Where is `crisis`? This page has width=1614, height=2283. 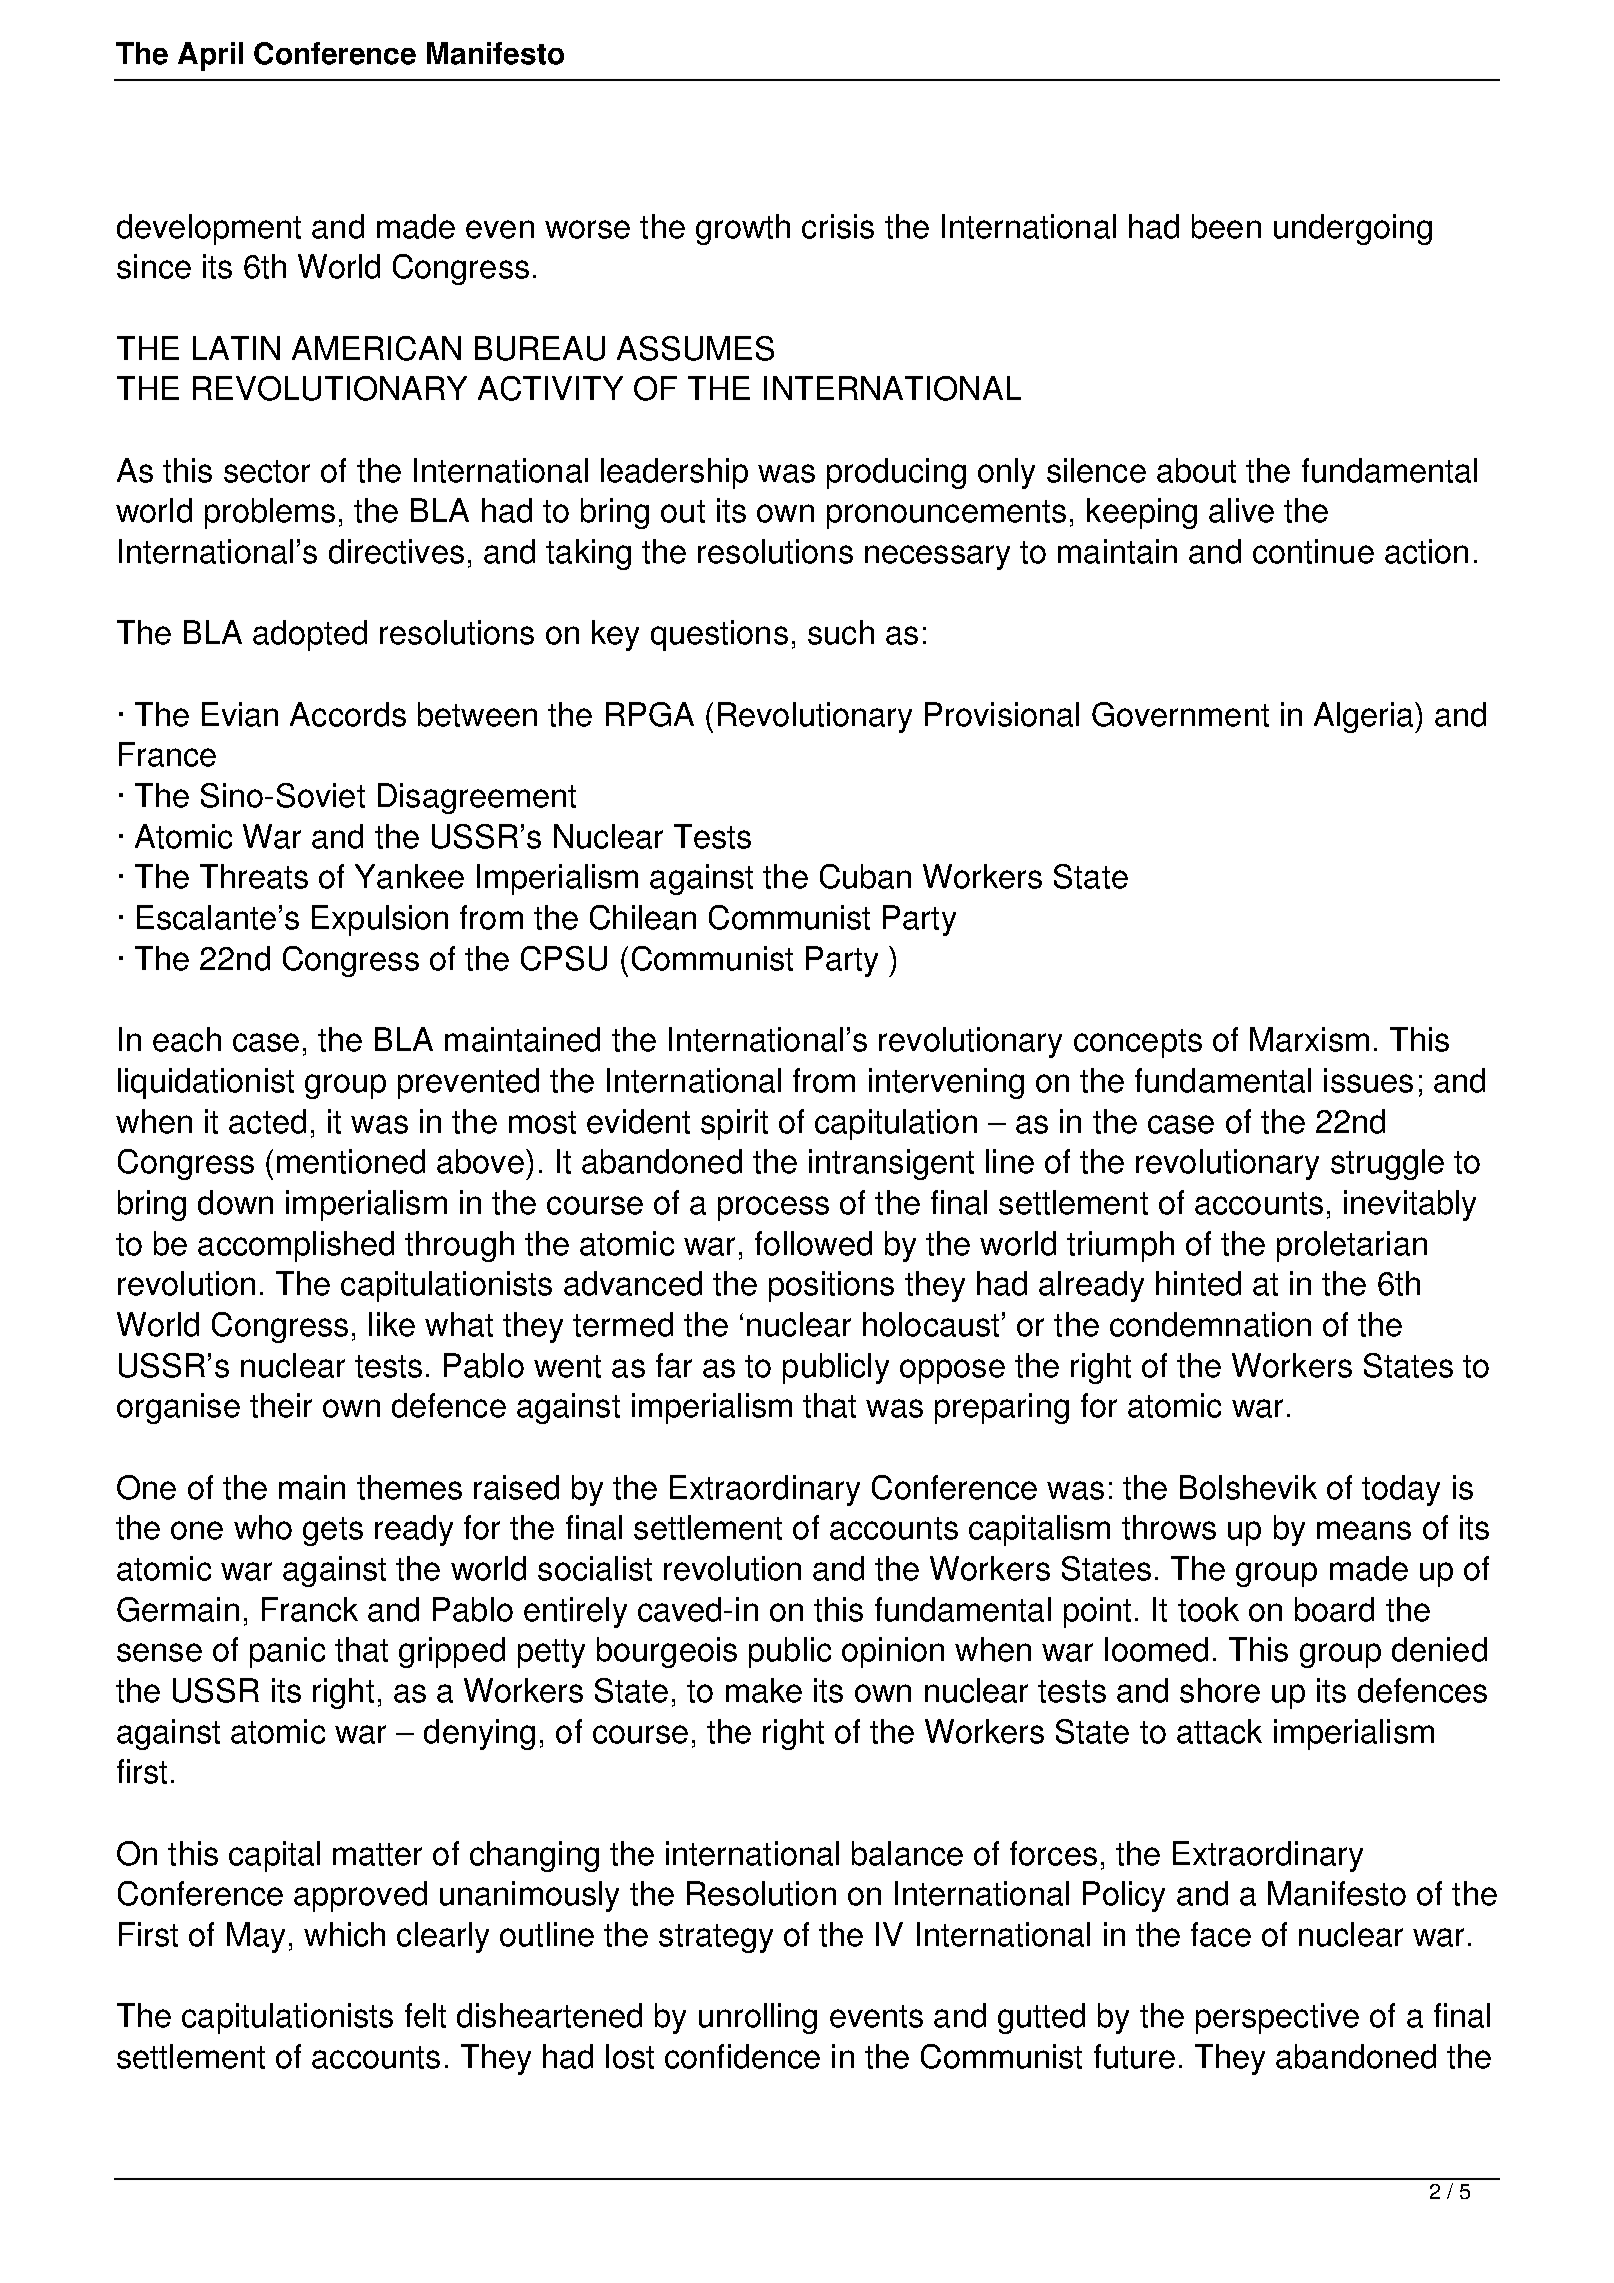 crisis is located at coordinates (838, 226).
